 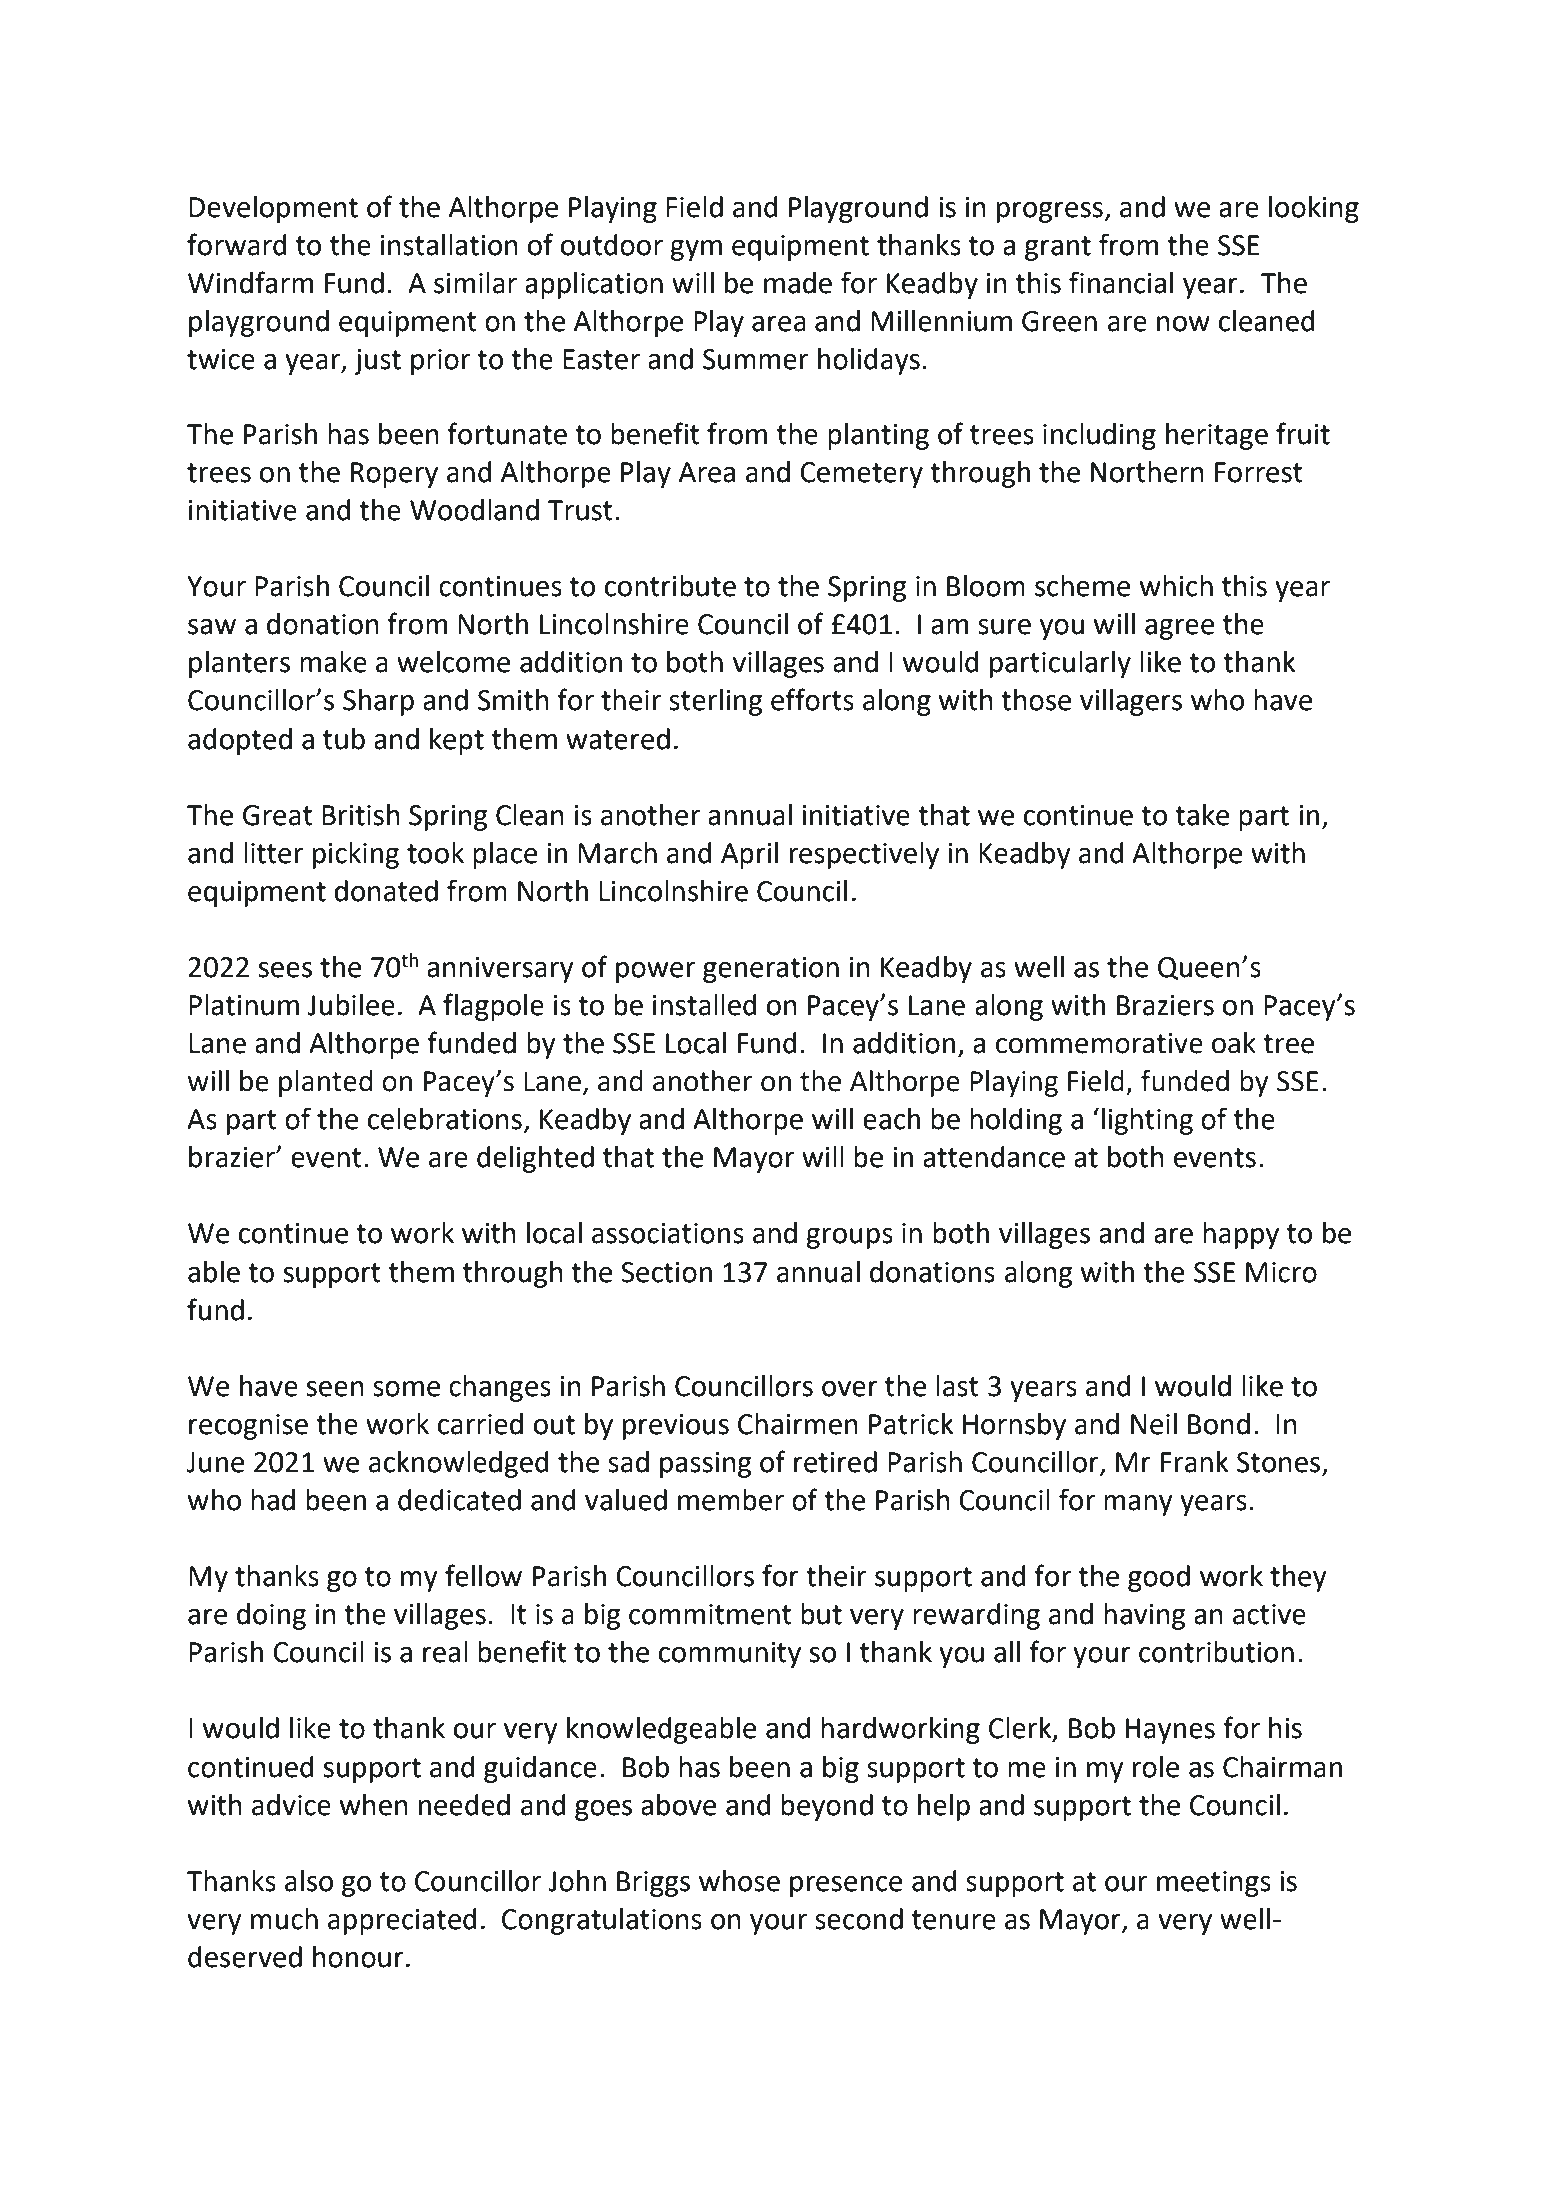 What do you see at coordinates (749, 855) in the page?
I see `April` at bounding box center [749, 855].
